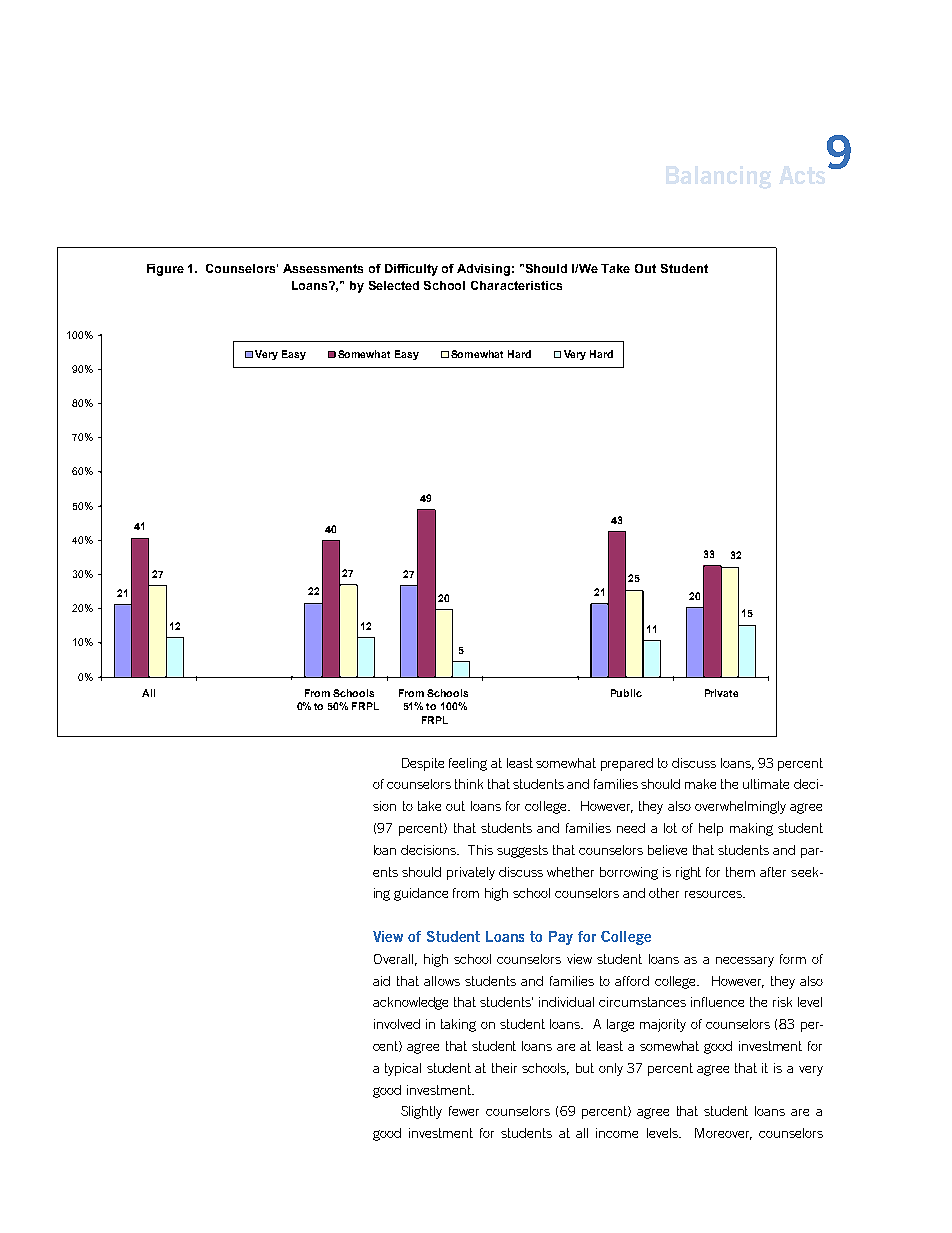 The image size is (952, 1233). Describe the element at coordinates (480, 850) in the screenshot. I see `This` at that location.
